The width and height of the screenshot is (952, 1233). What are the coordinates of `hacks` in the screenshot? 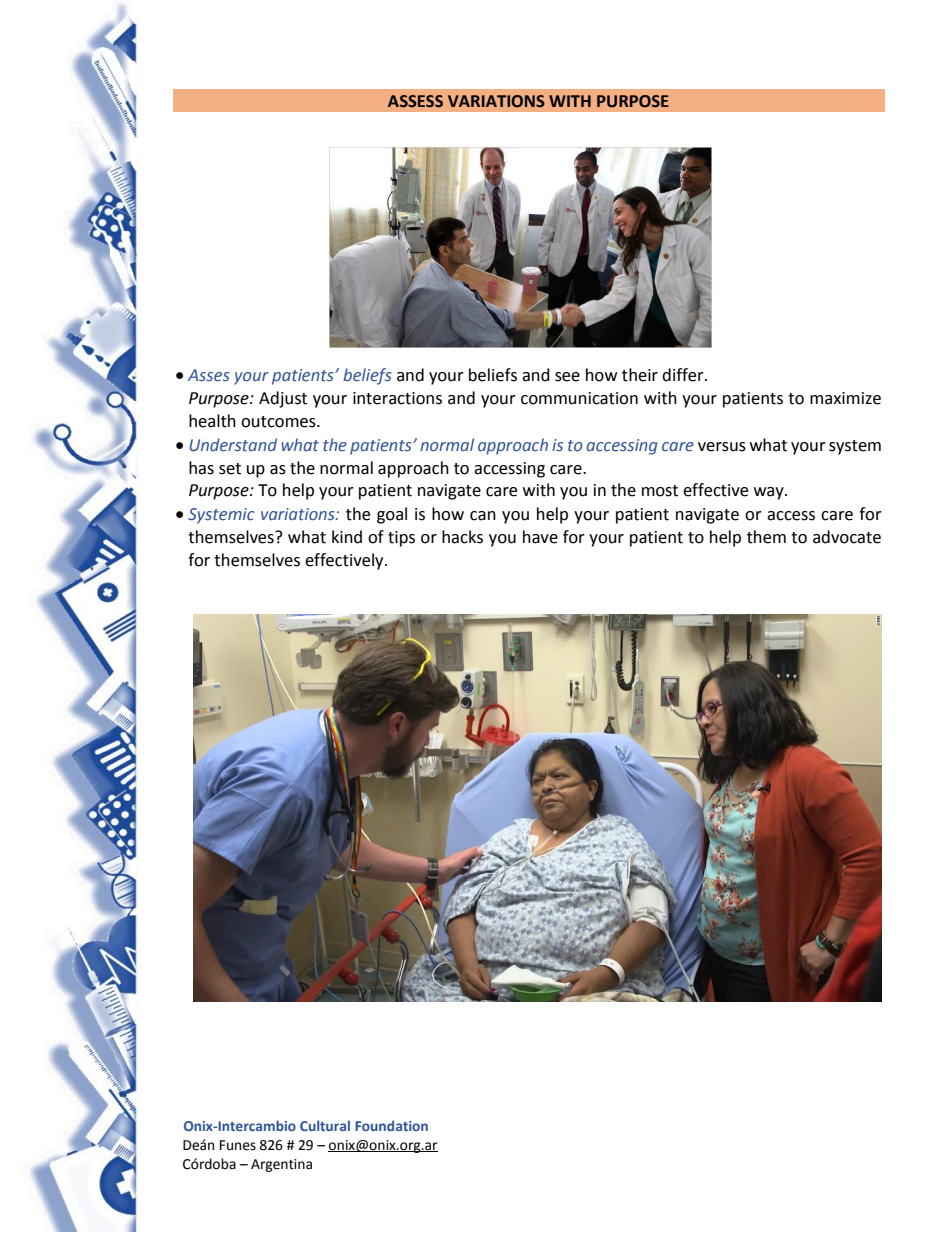 It's located at (462, 537).
